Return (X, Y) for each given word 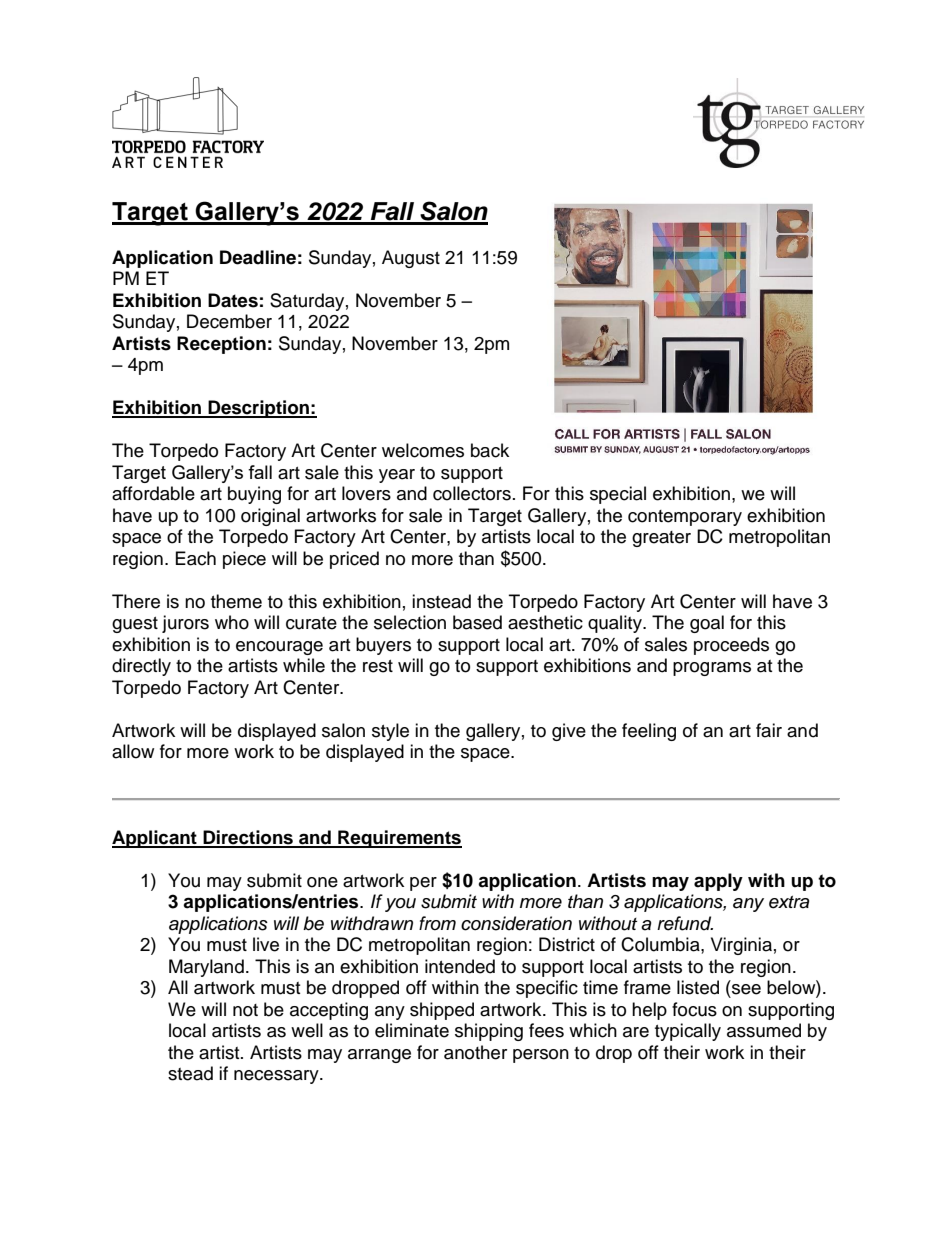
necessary (277, 1077)
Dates (233, 300)
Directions (248, 838)
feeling (649, 732)
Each (196, 558)
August (411, 259)
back (490, 450)
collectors (472, 493)
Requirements (399, 839)
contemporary (685, 518)
